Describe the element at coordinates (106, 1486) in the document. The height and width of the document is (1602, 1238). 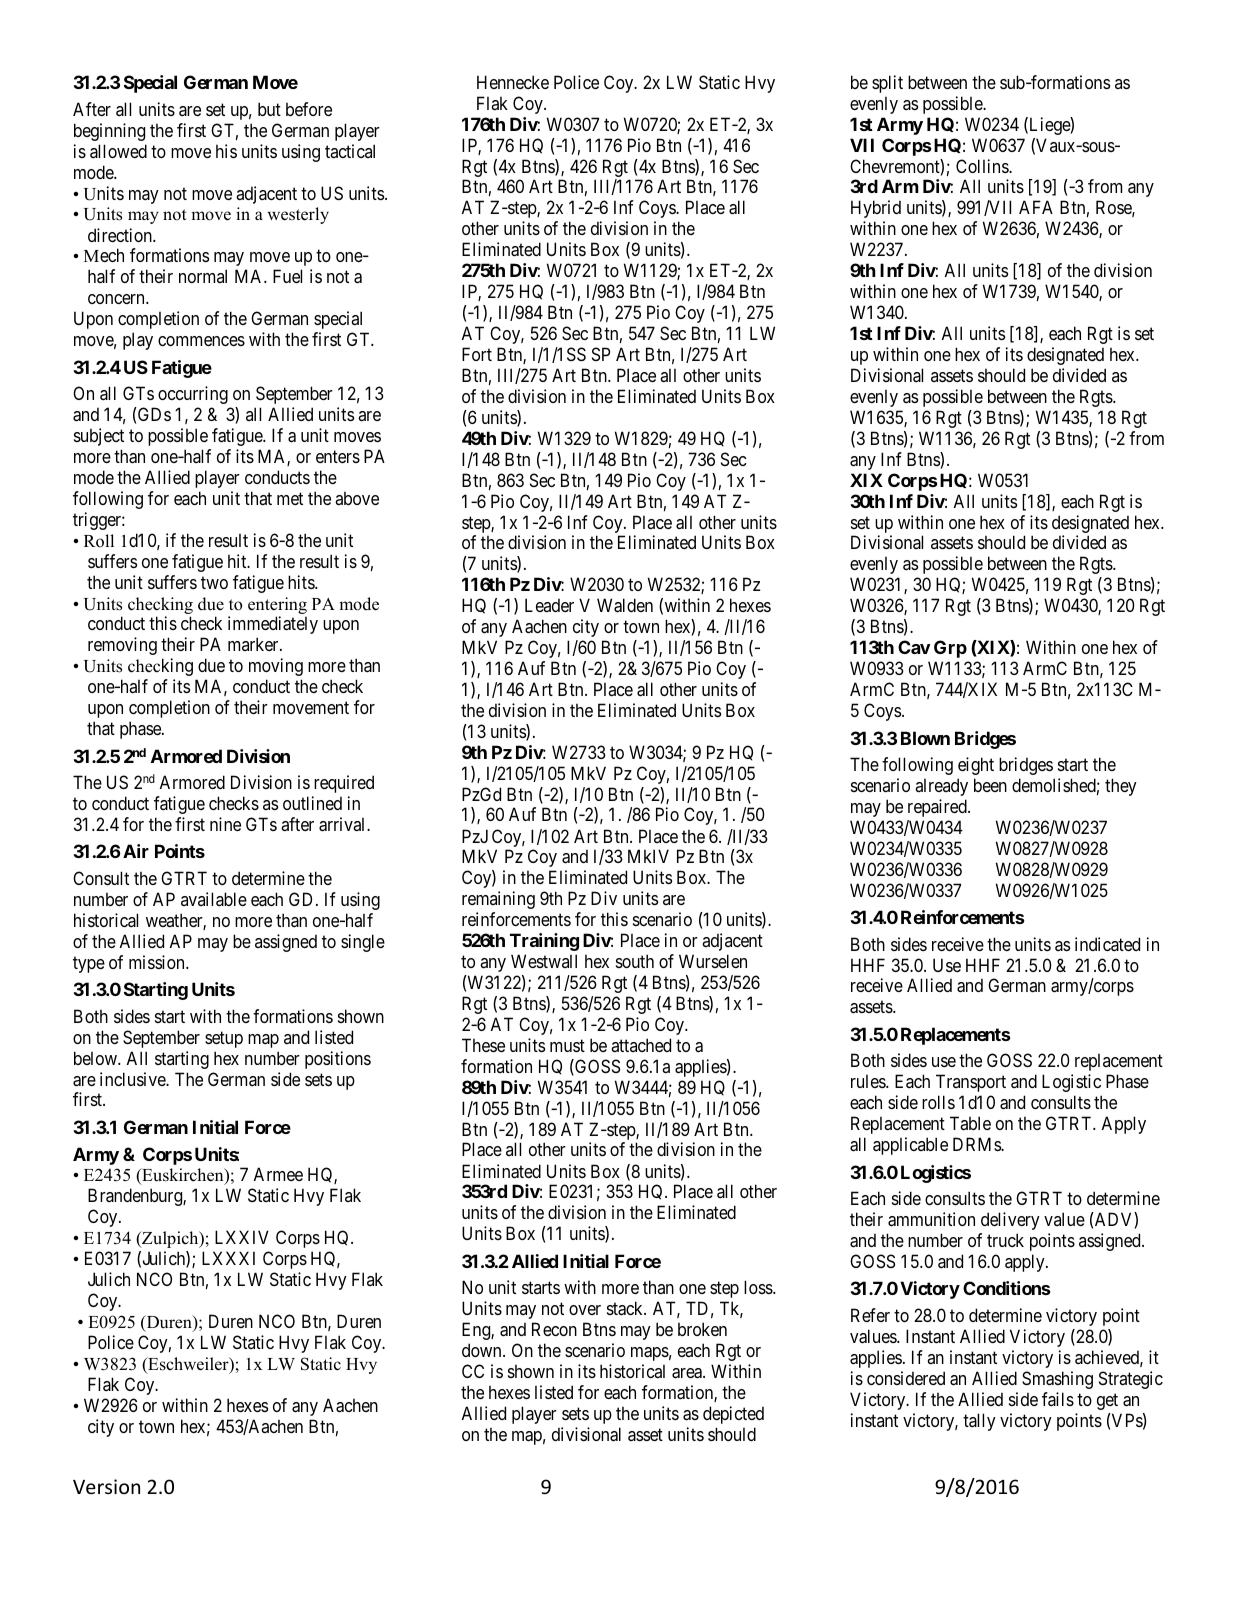
I see `Version` at that location.
